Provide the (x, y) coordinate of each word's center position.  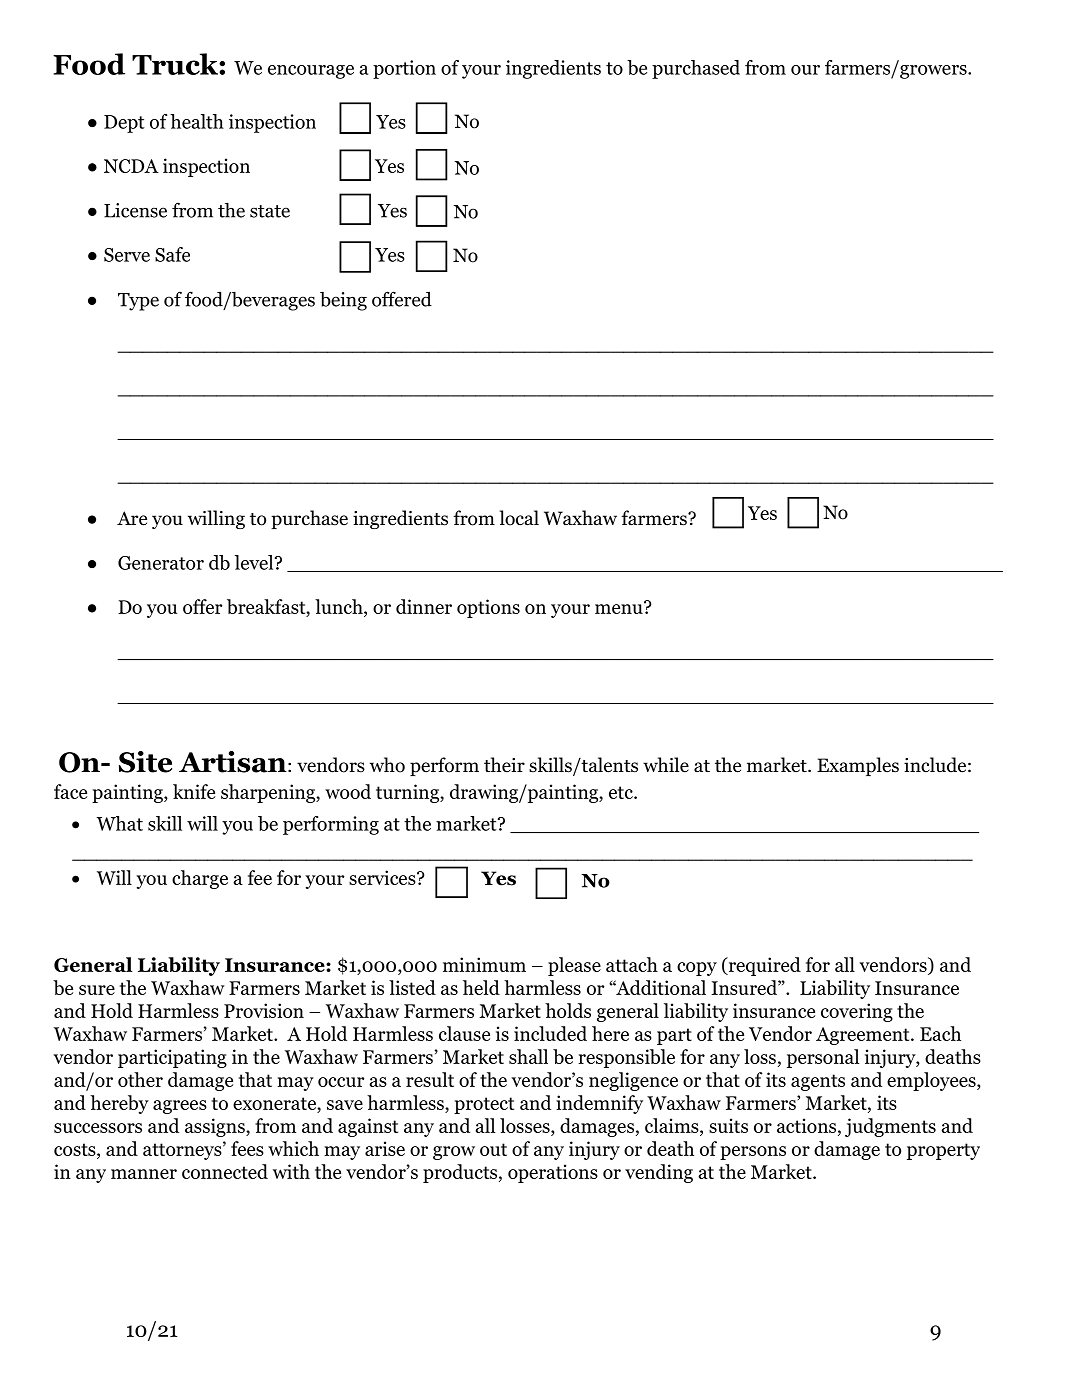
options (488, 608)
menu (620, 608)
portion (404, 69)
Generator (161, 563)
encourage (311, 72)
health (197, 121)
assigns (216, 1127)
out (493, 1149)
